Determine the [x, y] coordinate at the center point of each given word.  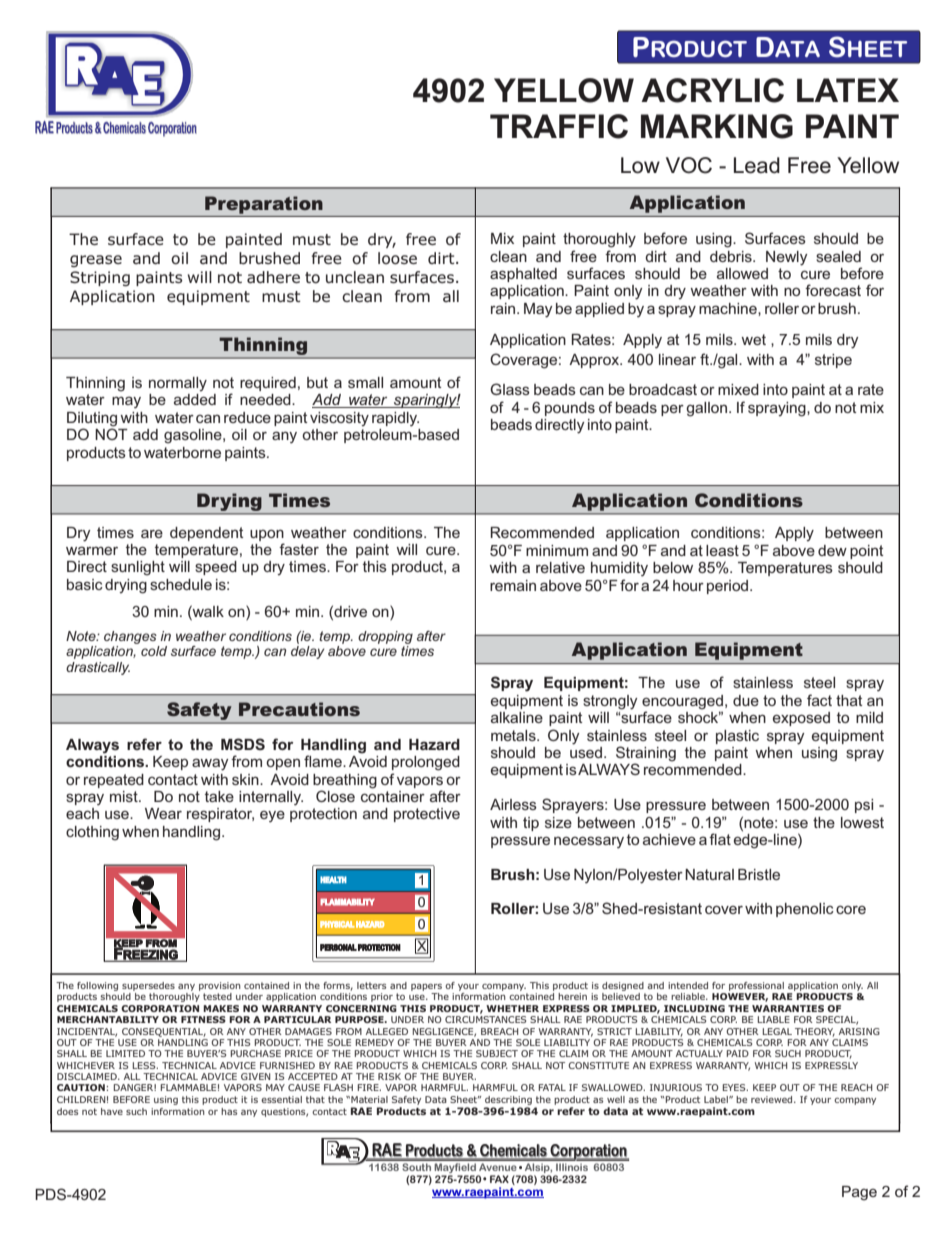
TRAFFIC [559, 126]
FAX [499, 1179]
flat [720, 839]
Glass [510, 389]
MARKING [717, 126]
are [152, 533]
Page [859, 1193]
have [112, 1111]
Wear [163, 813]
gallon [708, 409]
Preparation [264, 205]
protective [427, 815]
